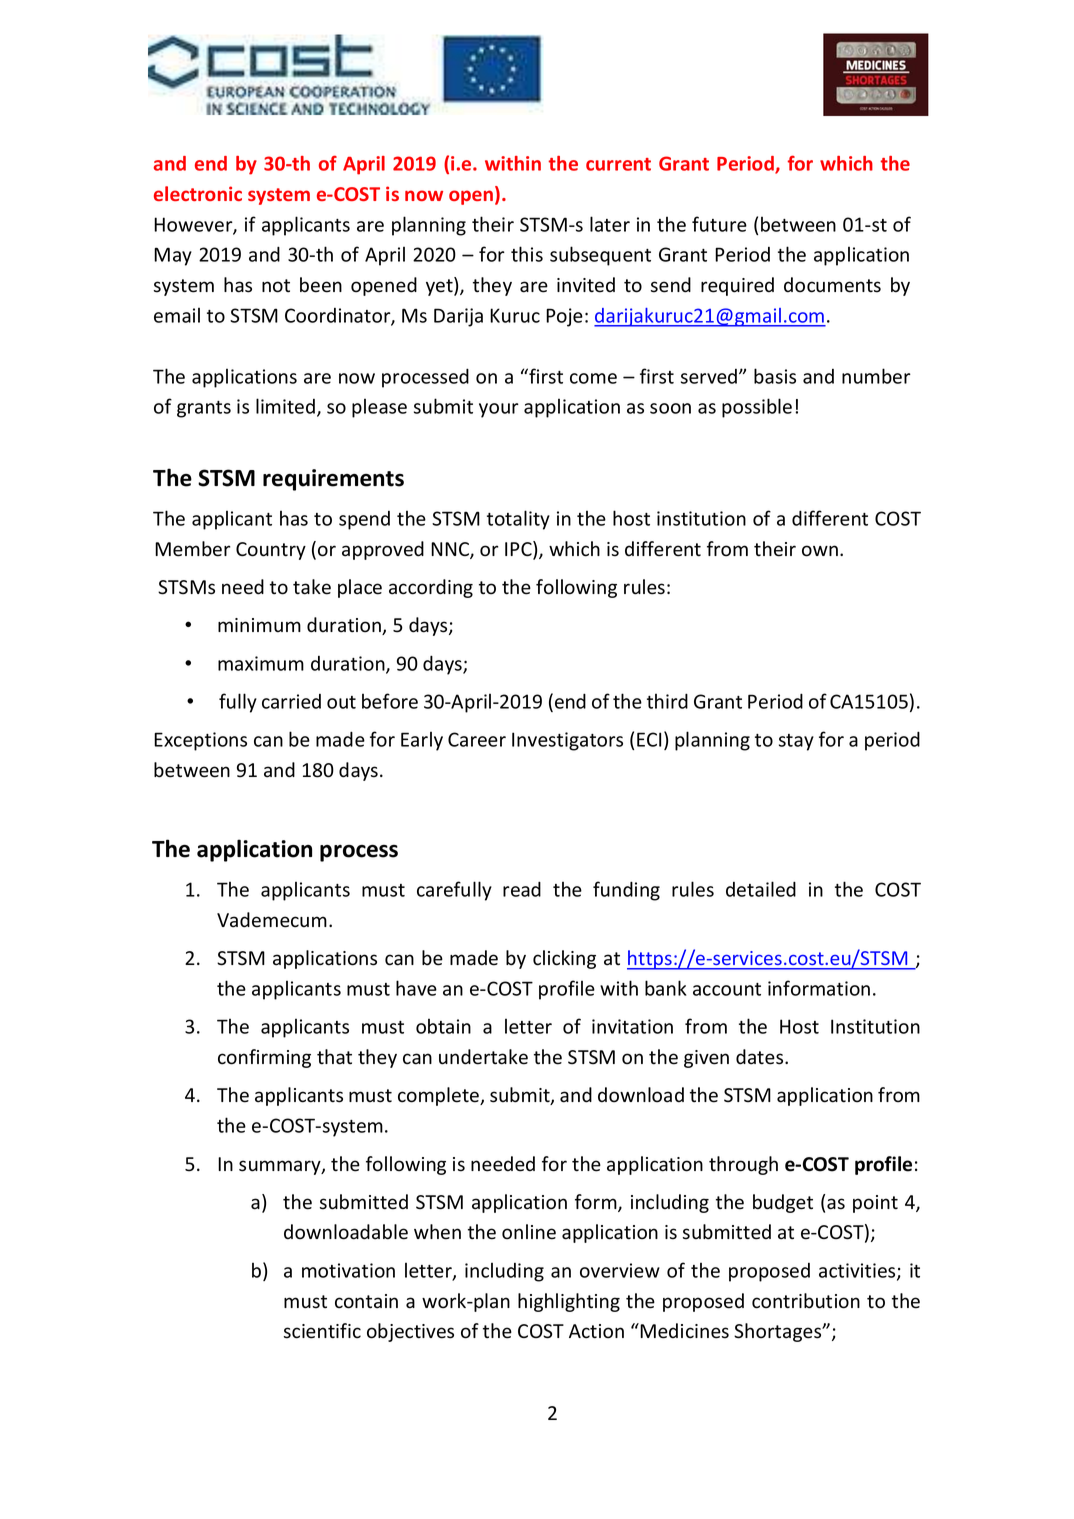  I want to click on totality, so click(518, 520).
